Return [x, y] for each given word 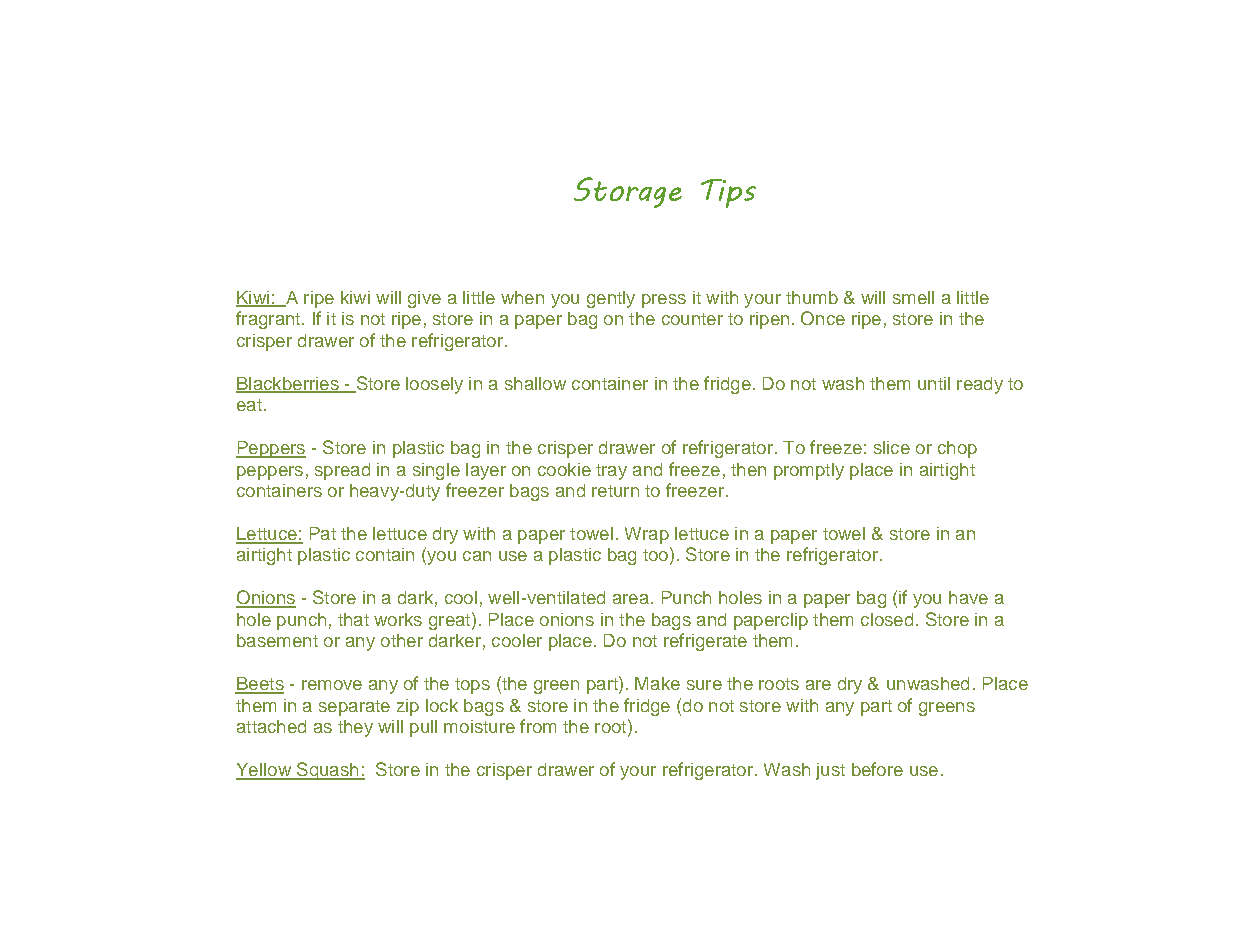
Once [823, 318]
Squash [328, 771]
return [615, 491]
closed [887, 619]
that [353, 619]
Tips [728, 193]
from [538, 726]
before [877, 769]
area [631, 599]
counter [692, 319]
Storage [628, 192]
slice [892, 447]
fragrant [269, 320]
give [424, 299]
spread [342, 471]
